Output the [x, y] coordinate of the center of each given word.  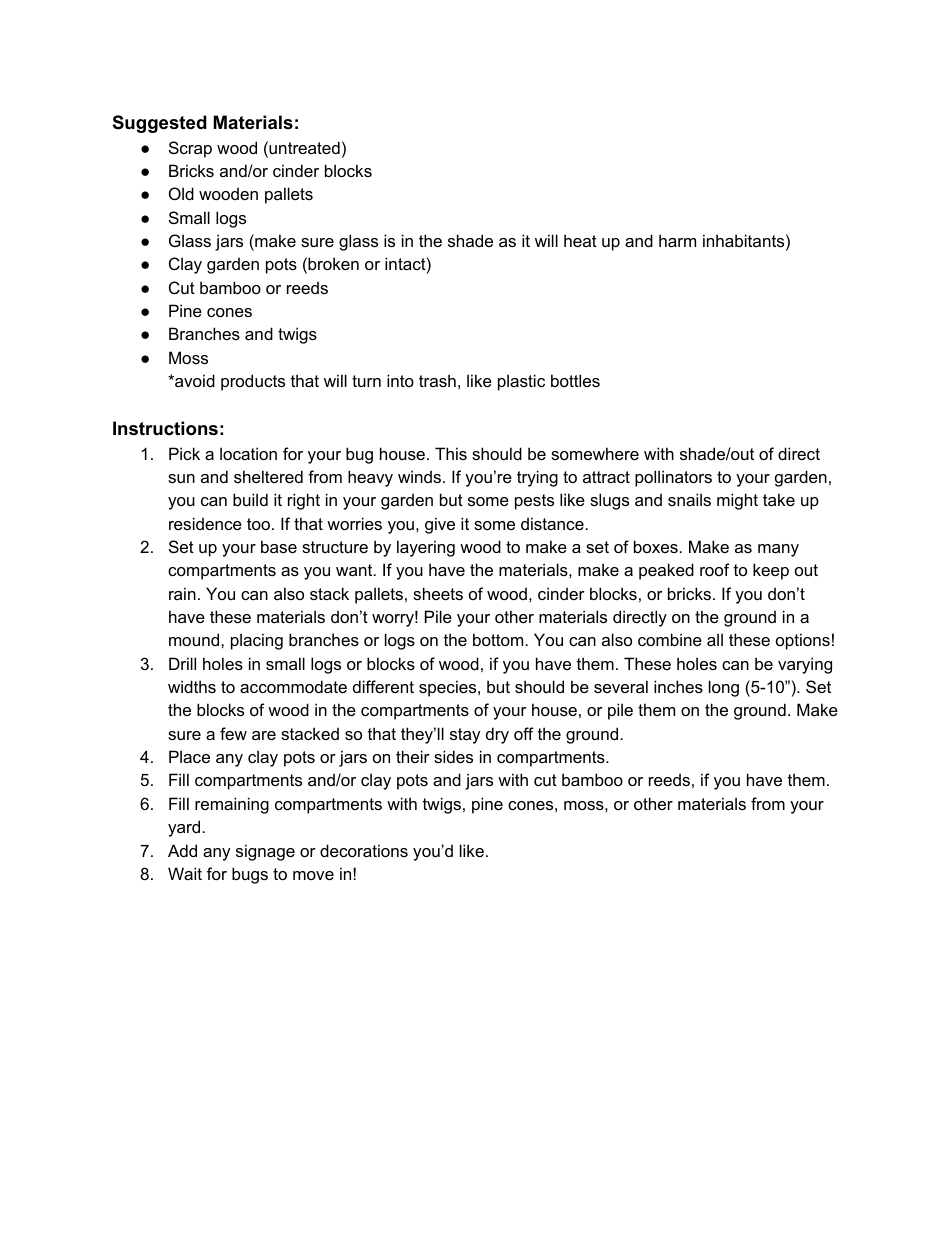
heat [580, 240]
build [250, 499]
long [724, 688]
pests [534, 502]
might [737, 501]
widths [192, 686]
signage [265, 852]
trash [437, 380]
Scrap [190, 149]
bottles [575, 380]
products [253, 382]
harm [677, 240]
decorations [364, 850]
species [449, 688]
